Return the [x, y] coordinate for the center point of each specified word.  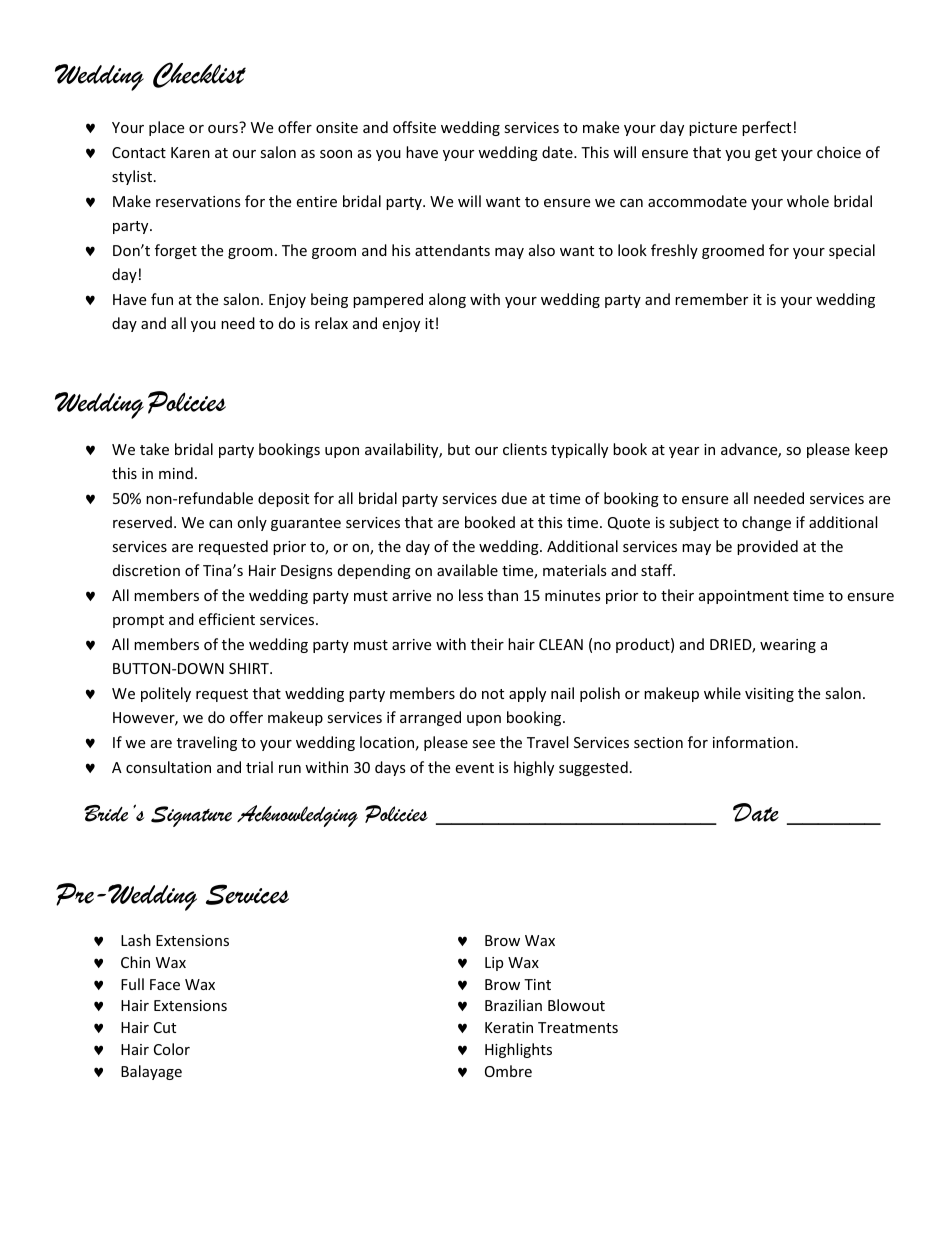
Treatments [578, 1027]
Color [172, 1049]
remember [711, 299]
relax [331, 323]
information [753, 742]
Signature [191, 816]
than [502, 595]
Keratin [509, 1027]
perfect [766, 128]
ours [224, 127]
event [474, 768]
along [447, 300]
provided [767, 547]
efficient [227, 619]
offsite [414, 127]
